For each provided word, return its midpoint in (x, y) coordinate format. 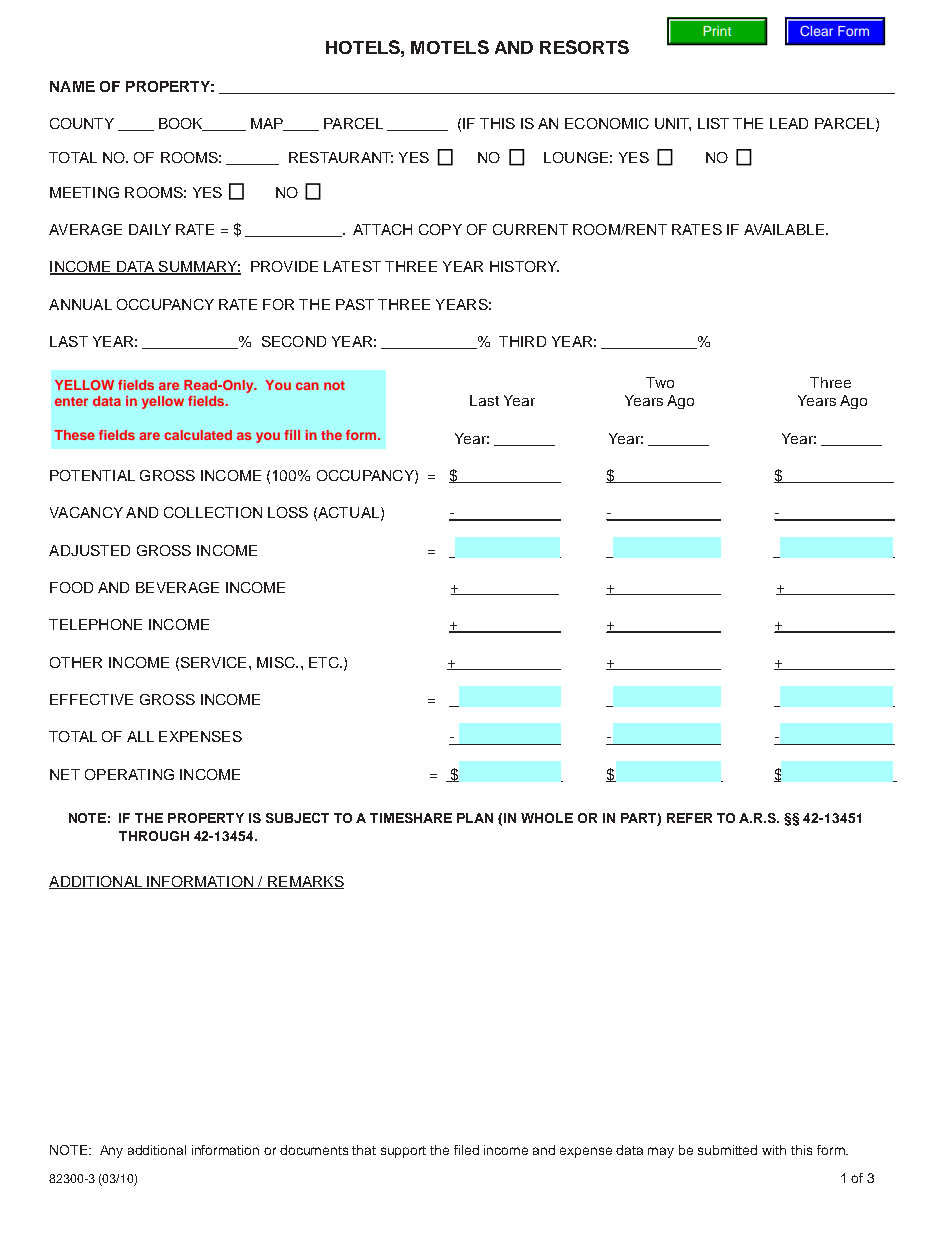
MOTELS (450, 47)
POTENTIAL (92, 475)
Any (111, 1151)
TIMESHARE (411, 818)
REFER (689, 818)
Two (660, 382)
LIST (713, 123)
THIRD (522, 341)
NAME (72, 86)
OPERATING (129, 774)
